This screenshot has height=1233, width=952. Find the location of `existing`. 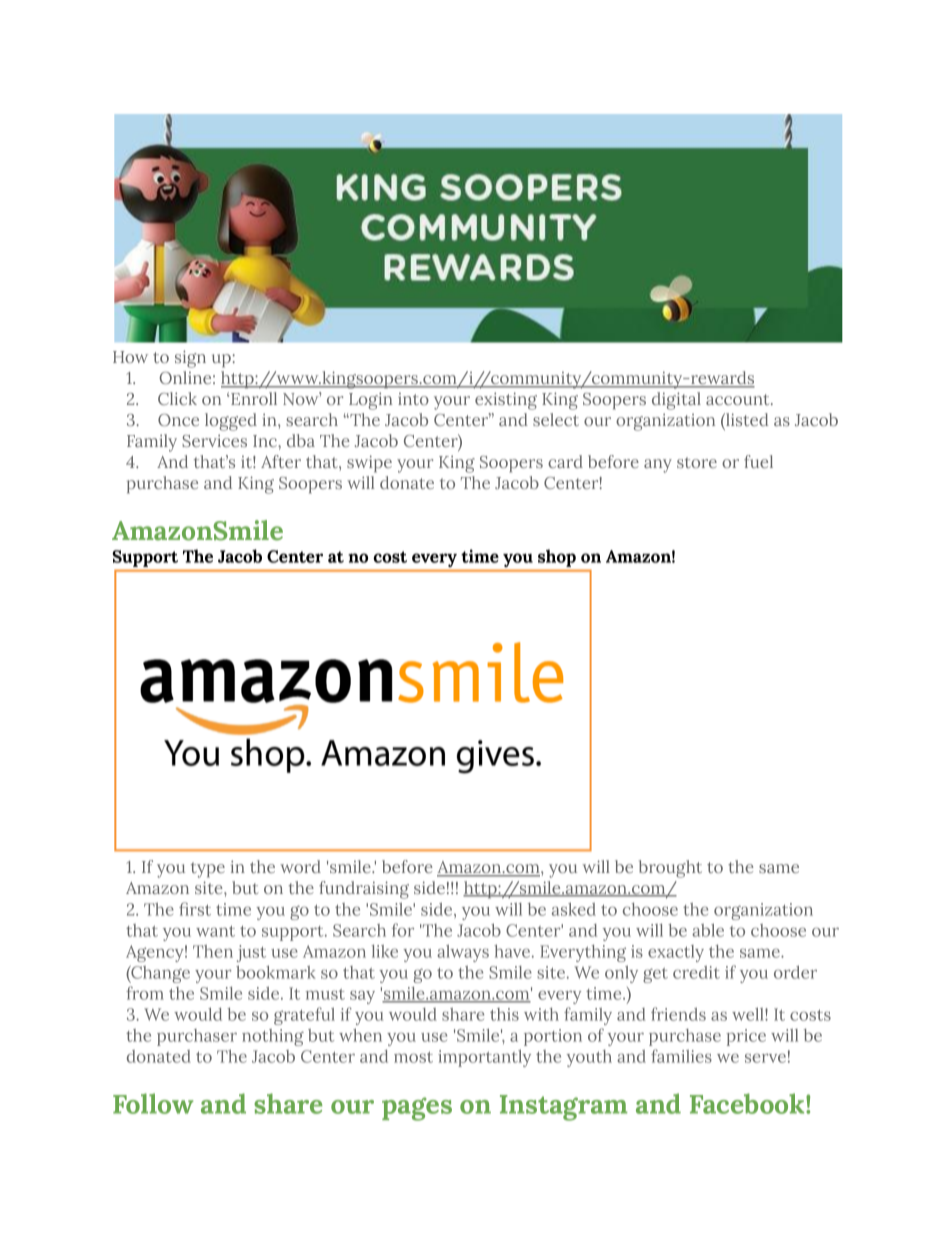

existing is located at coordinates (506, 401).
